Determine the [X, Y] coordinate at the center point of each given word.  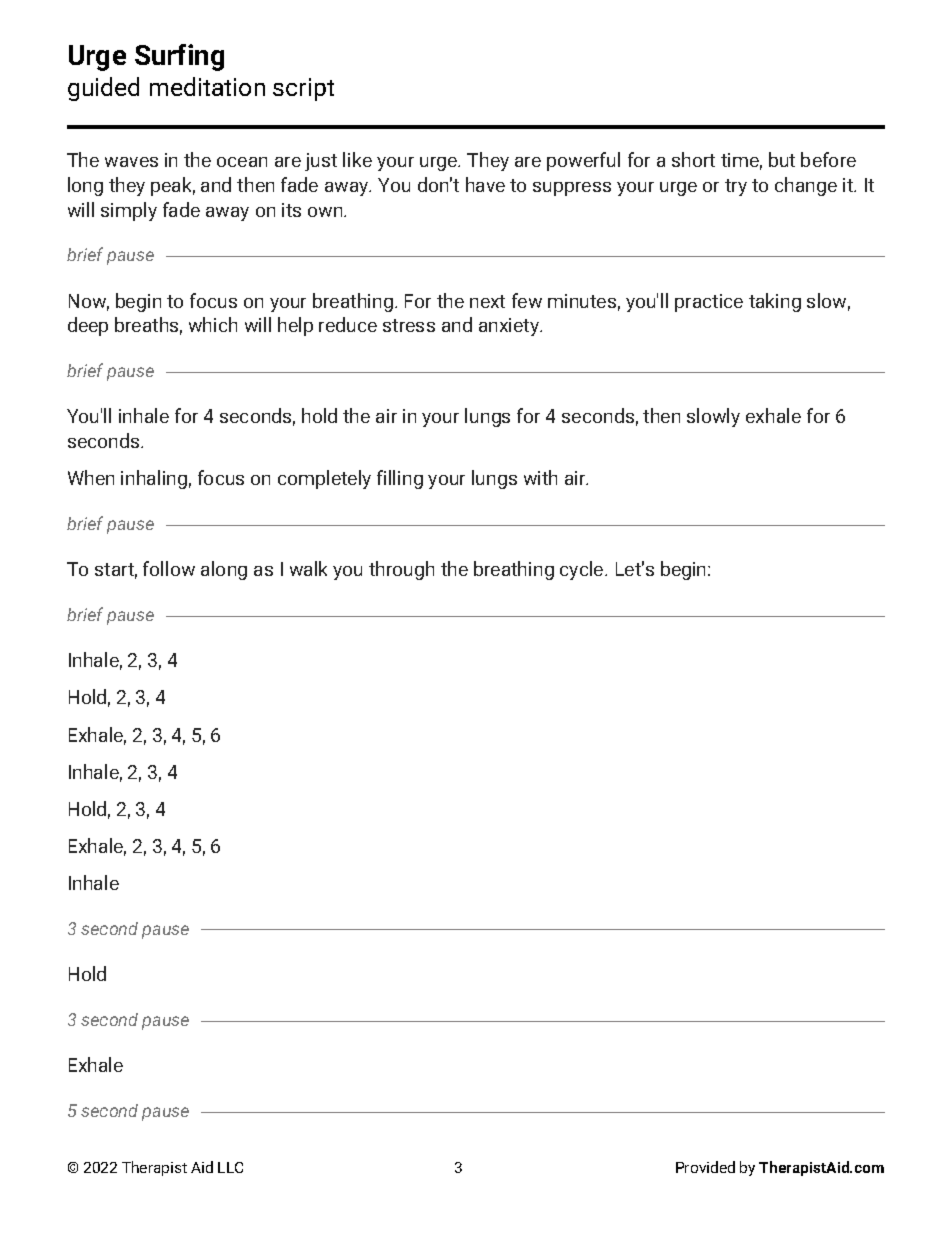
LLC [230, 1167]
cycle [583, 570]
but [782, 159]
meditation [207, 86]
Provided [705, 1167]
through [401, 570]
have [485, 184]
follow [169, 568]
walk [308, 568]
